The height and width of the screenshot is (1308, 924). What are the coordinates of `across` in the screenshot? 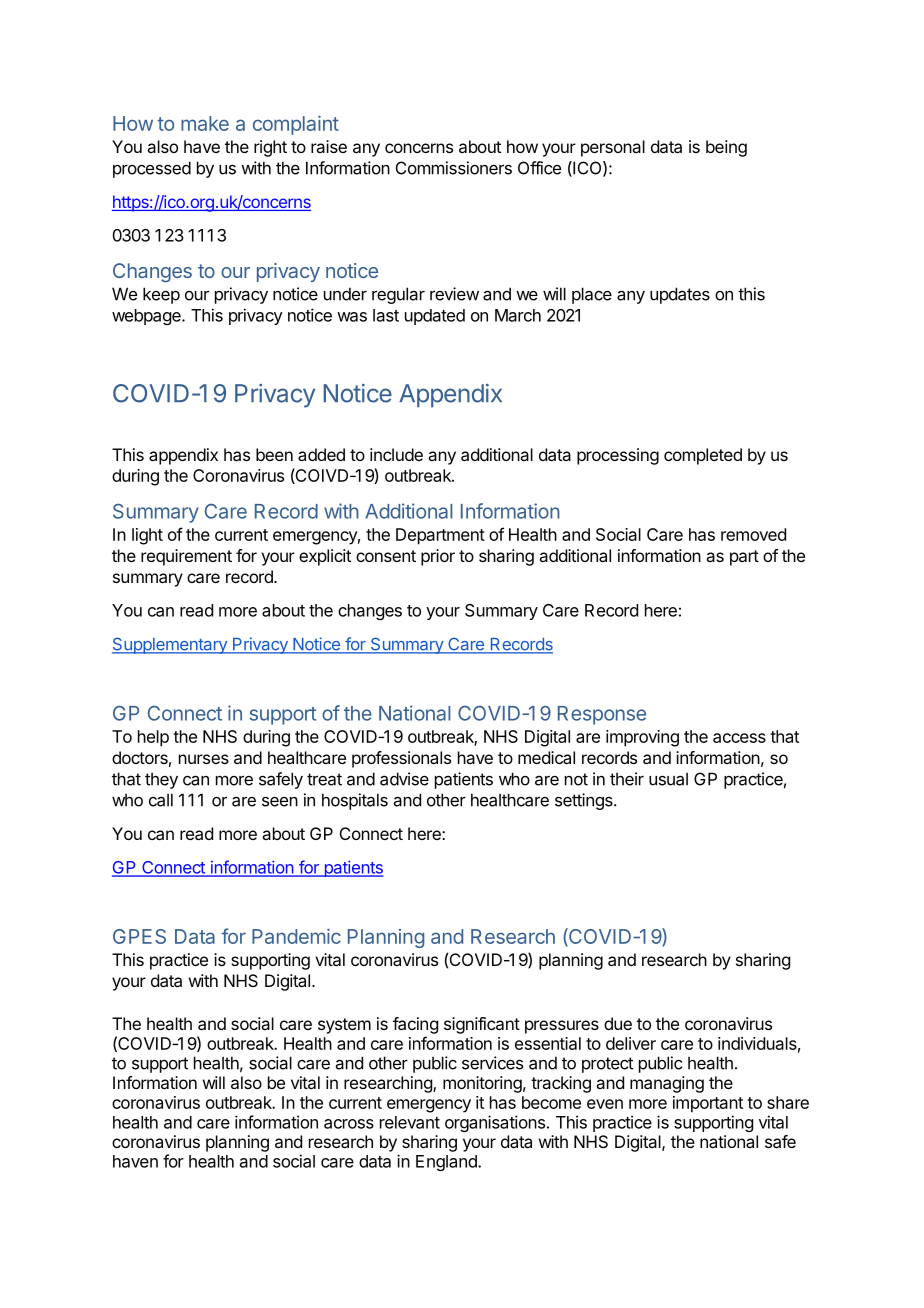 It's located at (349, 1124).
